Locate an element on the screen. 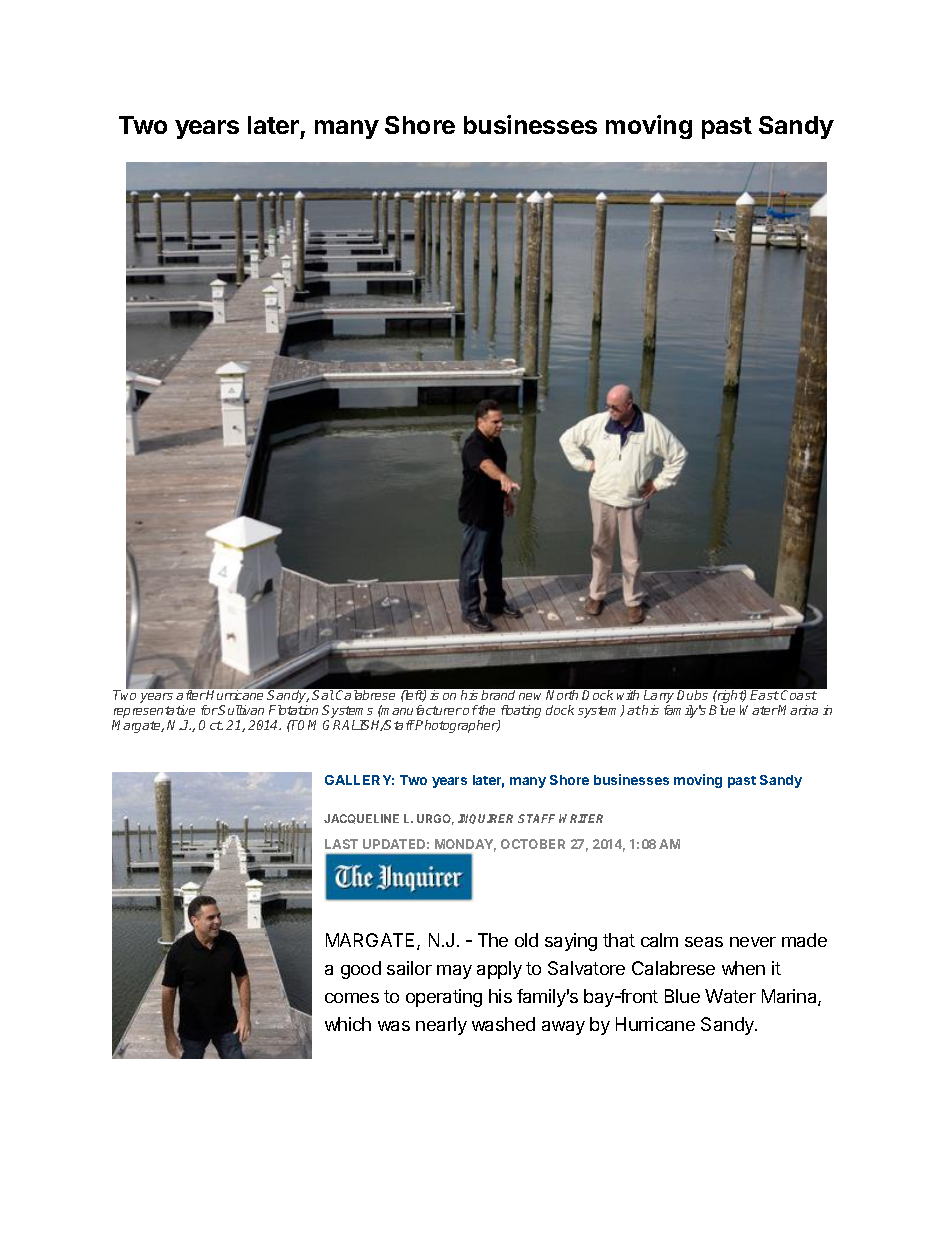  which is located at coordinates (348, 1024).
